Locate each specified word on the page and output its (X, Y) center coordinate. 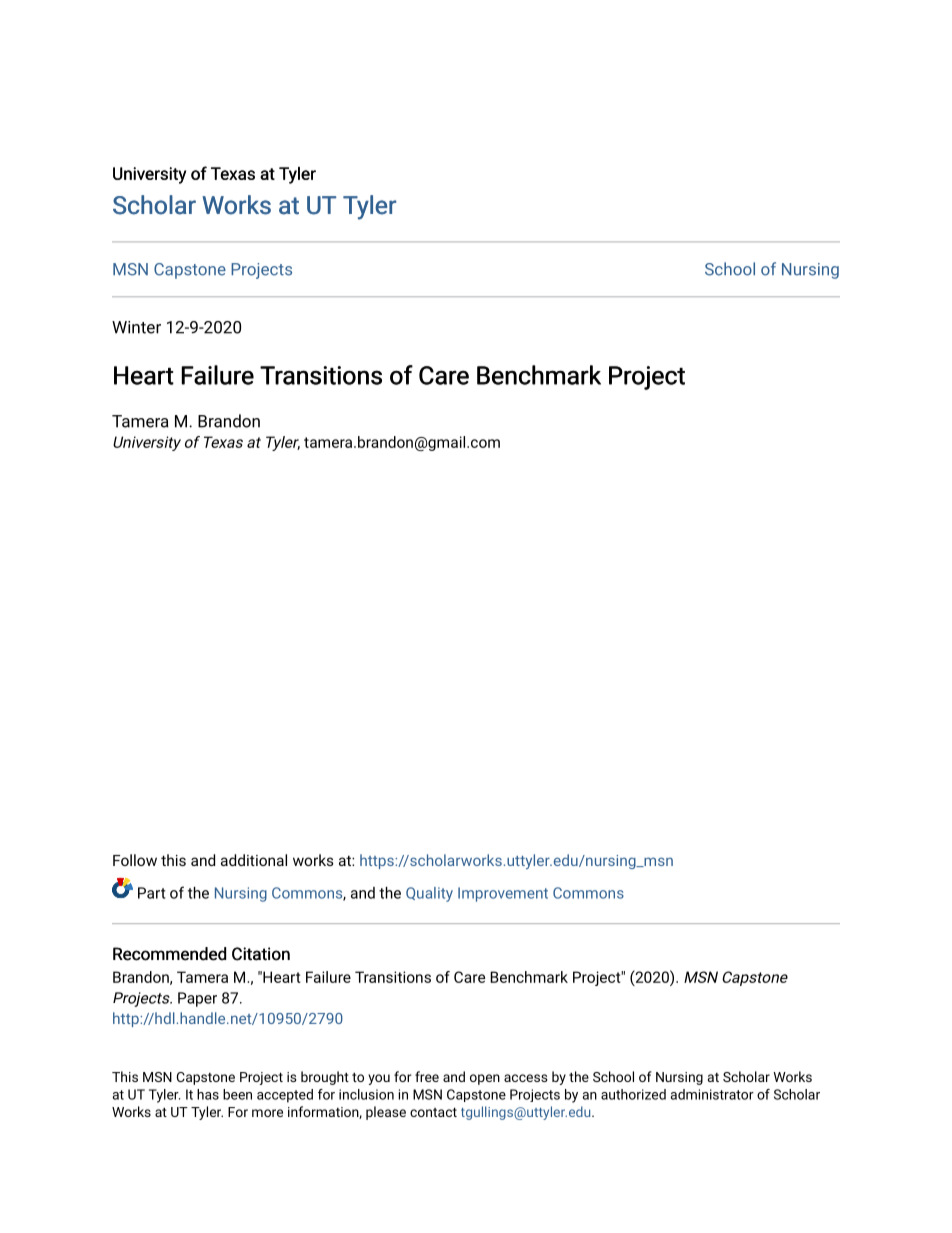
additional (254, 860)
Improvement (503, 894)
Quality (429, 894)
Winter (136, 327)
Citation (261, 954)
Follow (135, 860)
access (526, 1078)
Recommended (169, 954)
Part (151, 893)
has (208, 1094)
